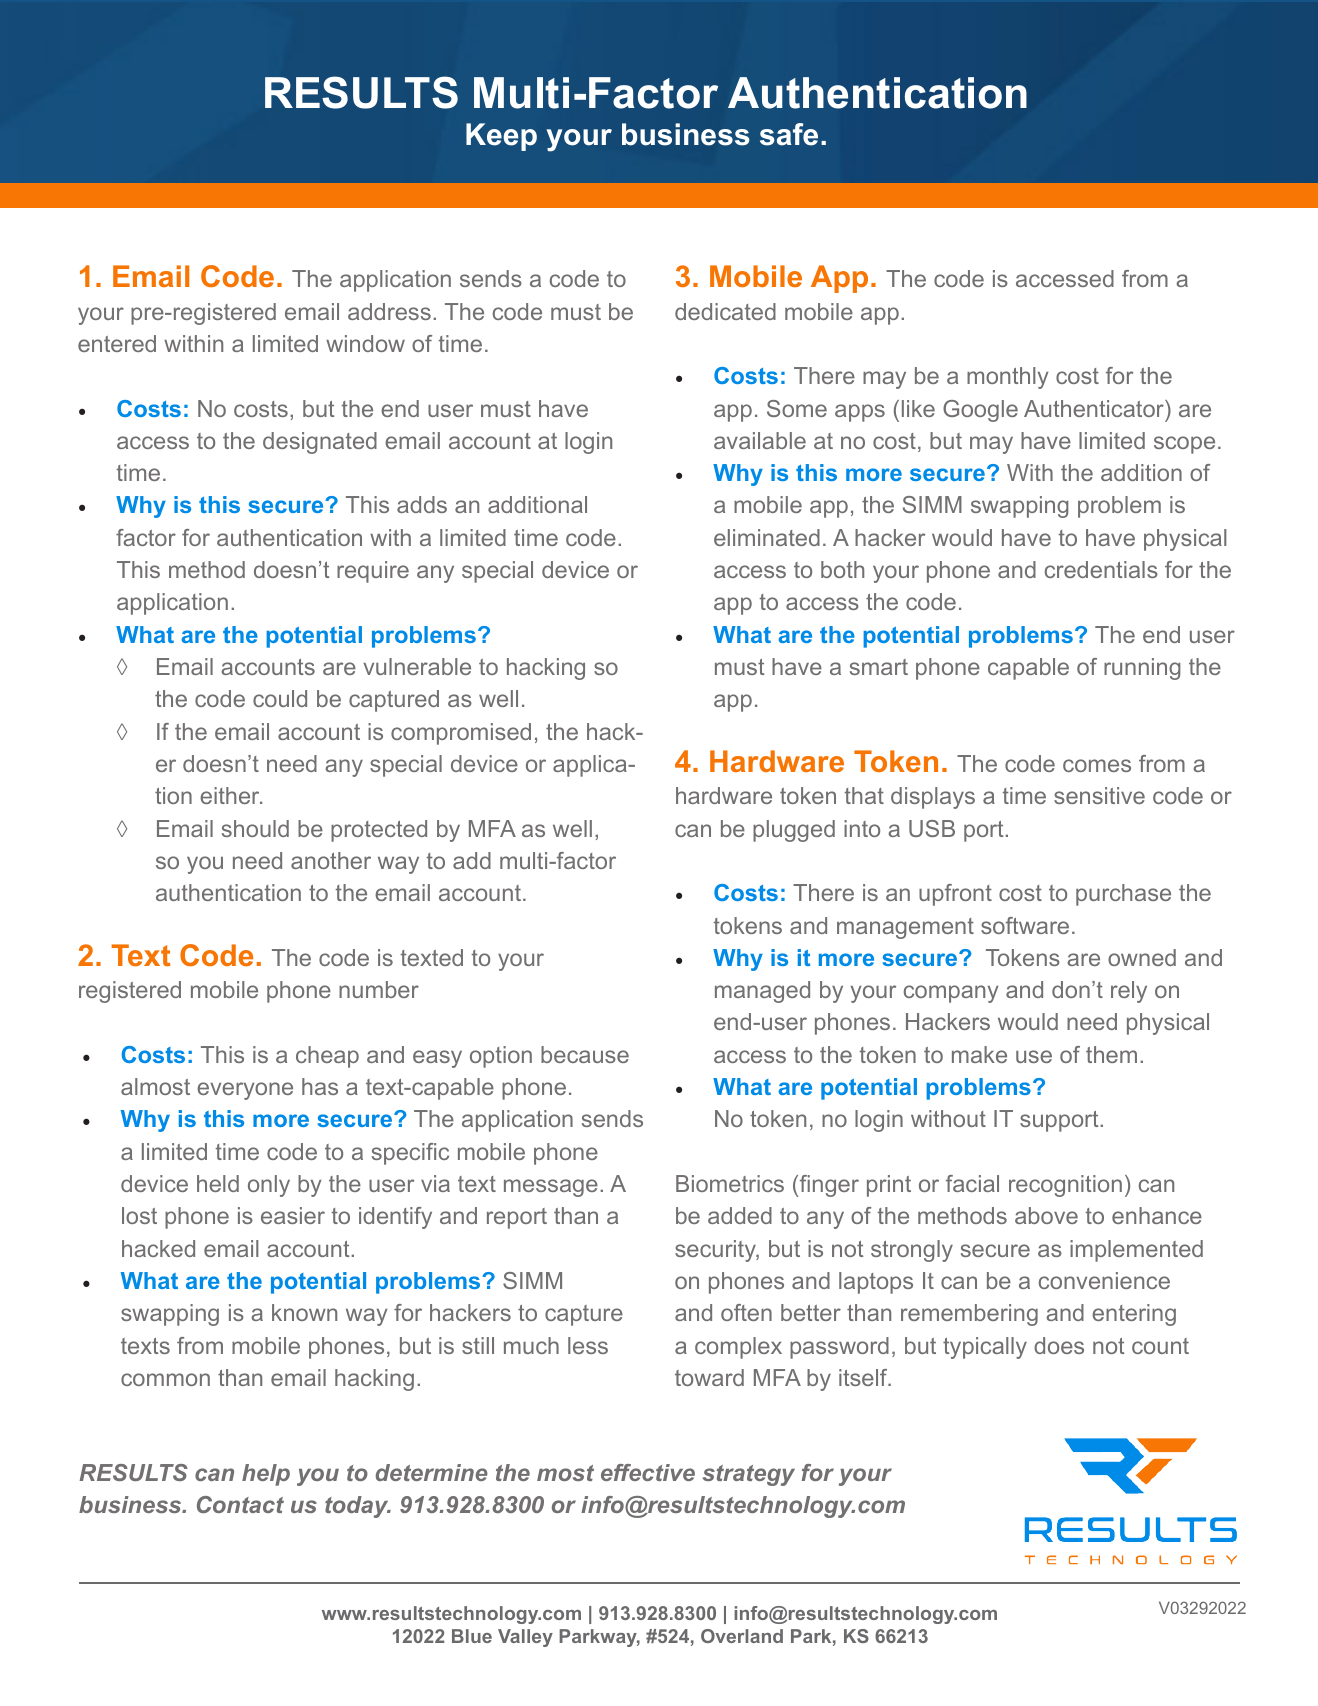 The height and width of the screenshot is (1706, 1318). What do you see at coordinates (1008, 378) in the screenshot?
I see `monthly` at bounding box center [1008, 378].
